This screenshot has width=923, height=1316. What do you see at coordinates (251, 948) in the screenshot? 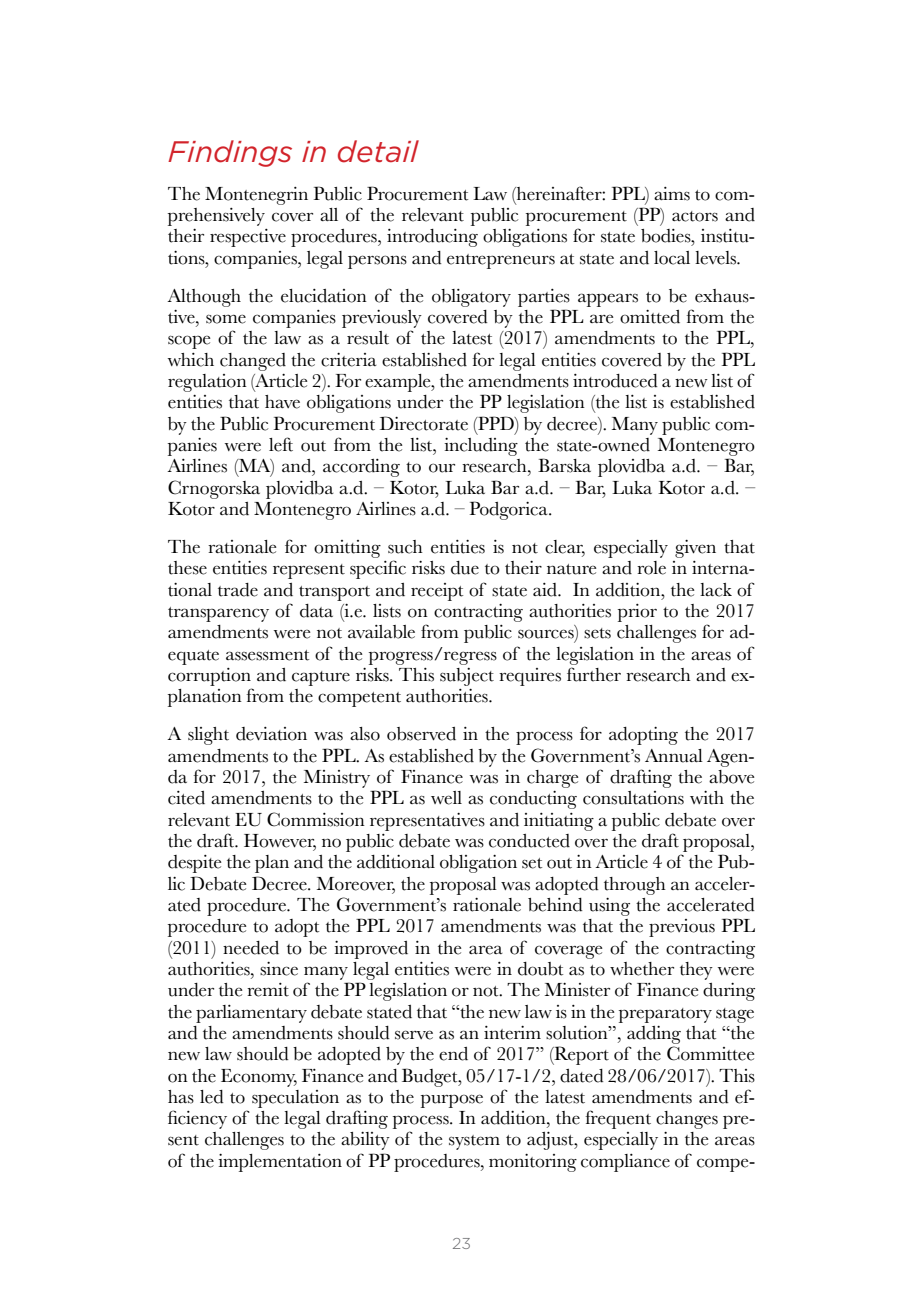
I see `needed` at bounding box center [251, 948].
